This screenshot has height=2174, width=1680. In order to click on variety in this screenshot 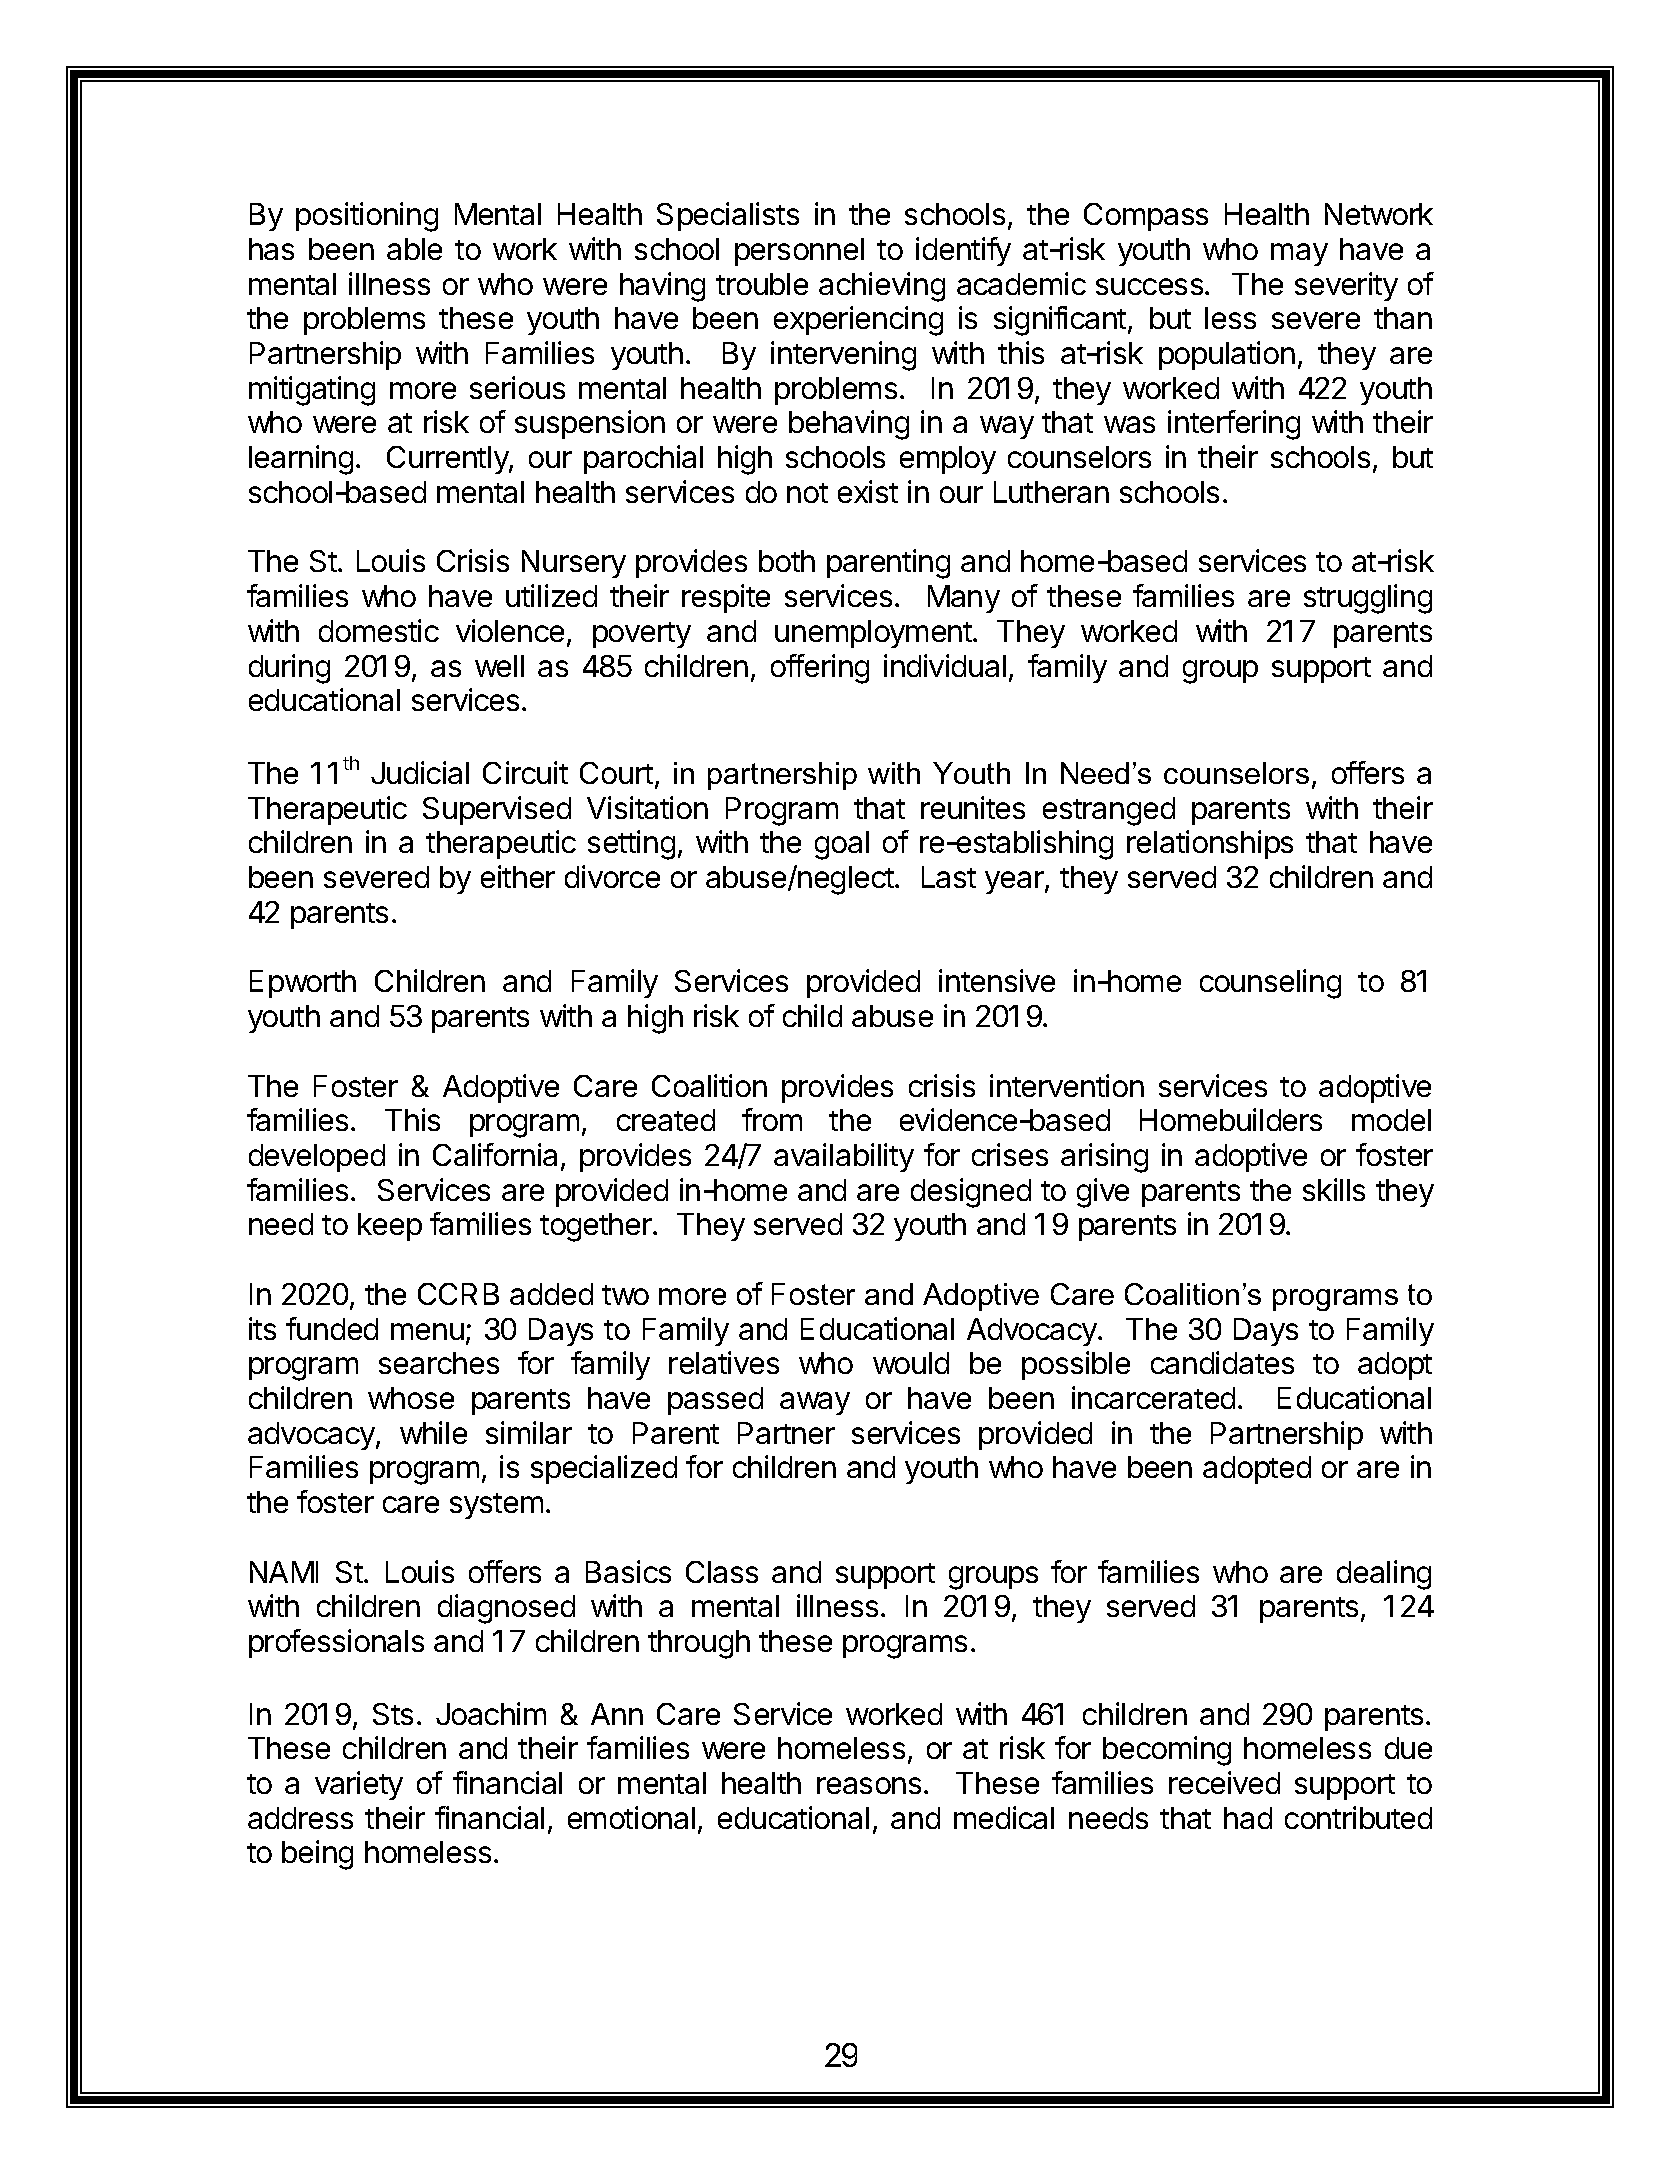, I will do `click(359, 1785)`.
